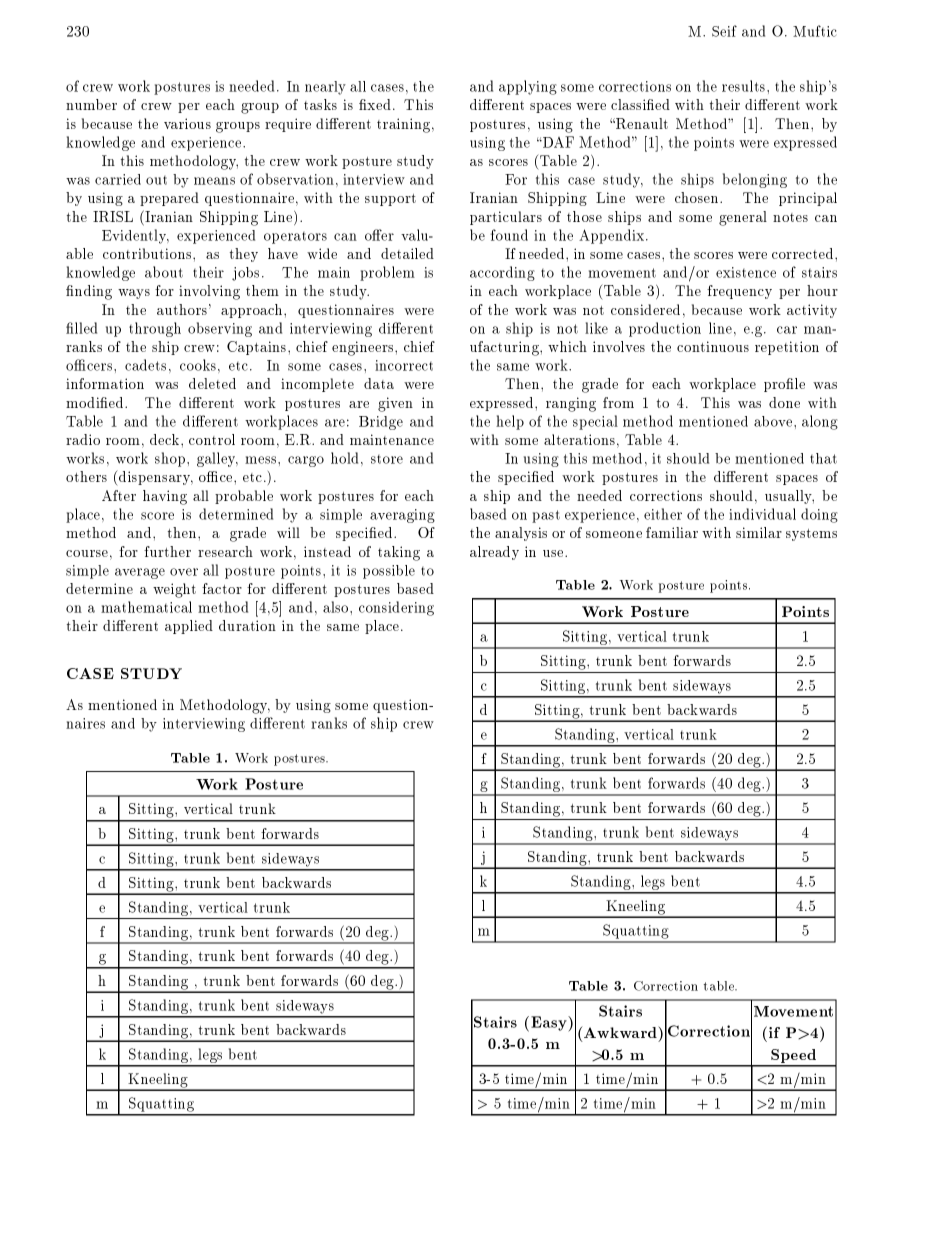 The height and width of the screenshot is (1233, 952). I want to click on applying, so click(528, 87).
